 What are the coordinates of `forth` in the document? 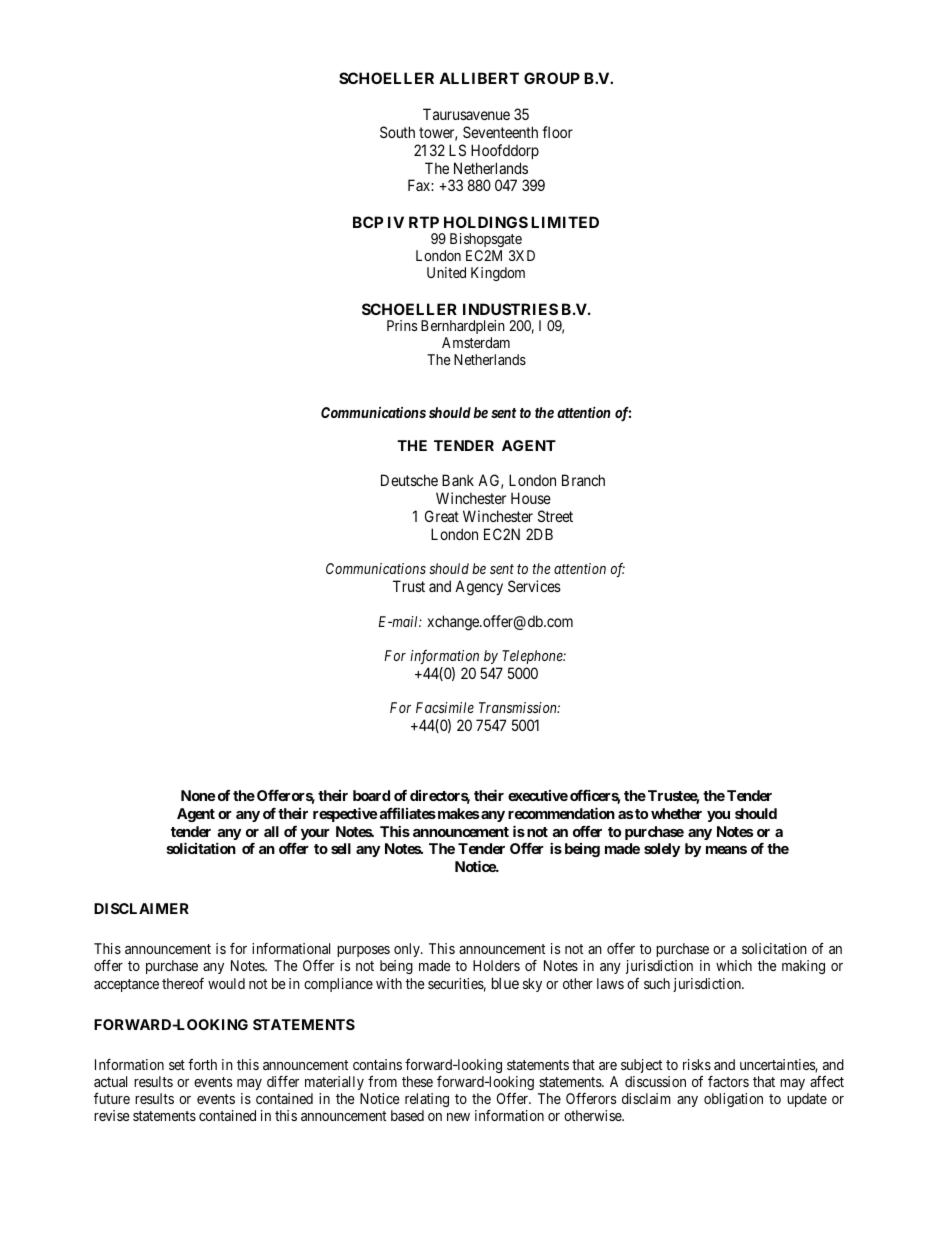 It's located at (202, 1064).
